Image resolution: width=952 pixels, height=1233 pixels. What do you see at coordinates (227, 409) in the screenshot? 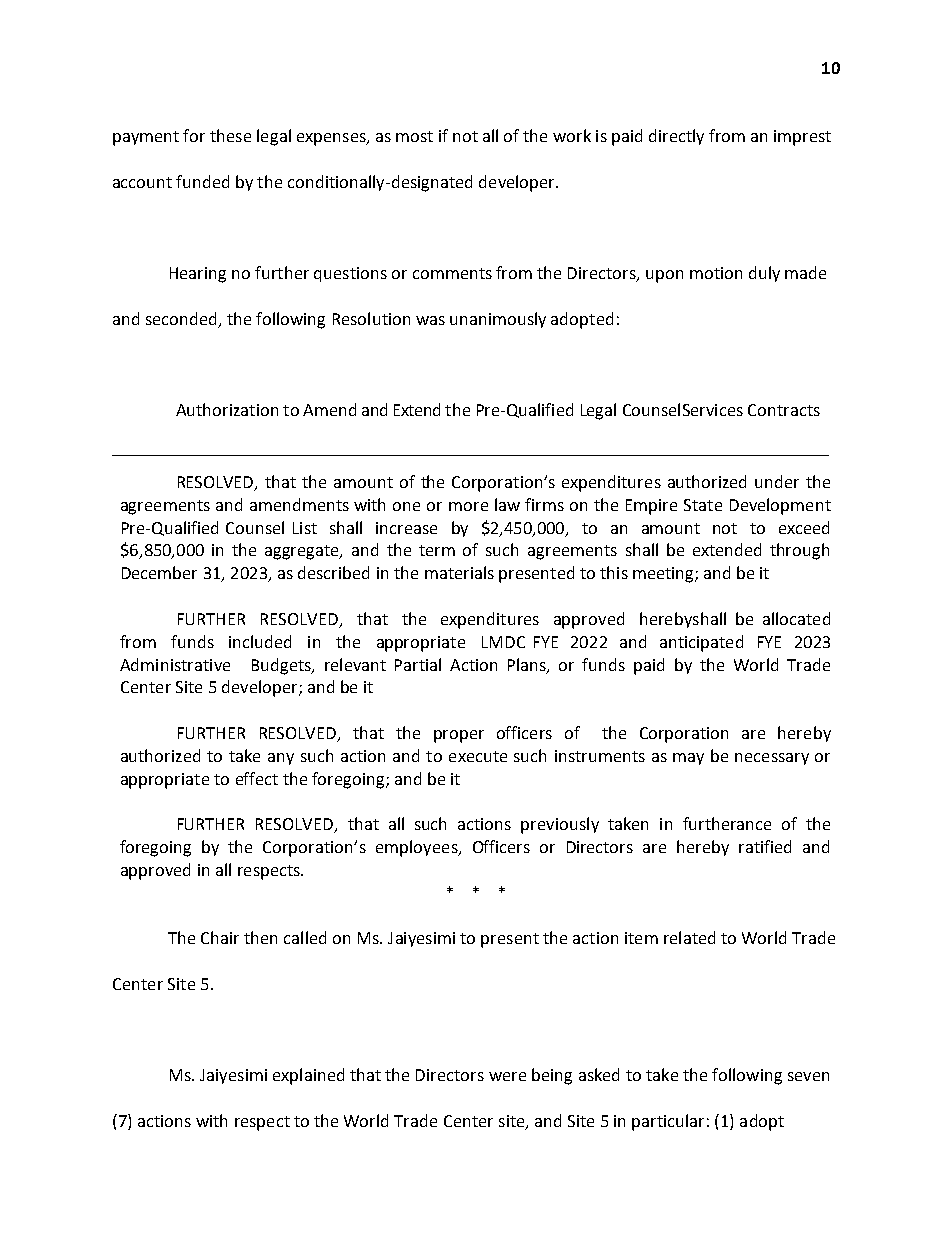
I see `Authorization` at bounding box center [227, 409].
